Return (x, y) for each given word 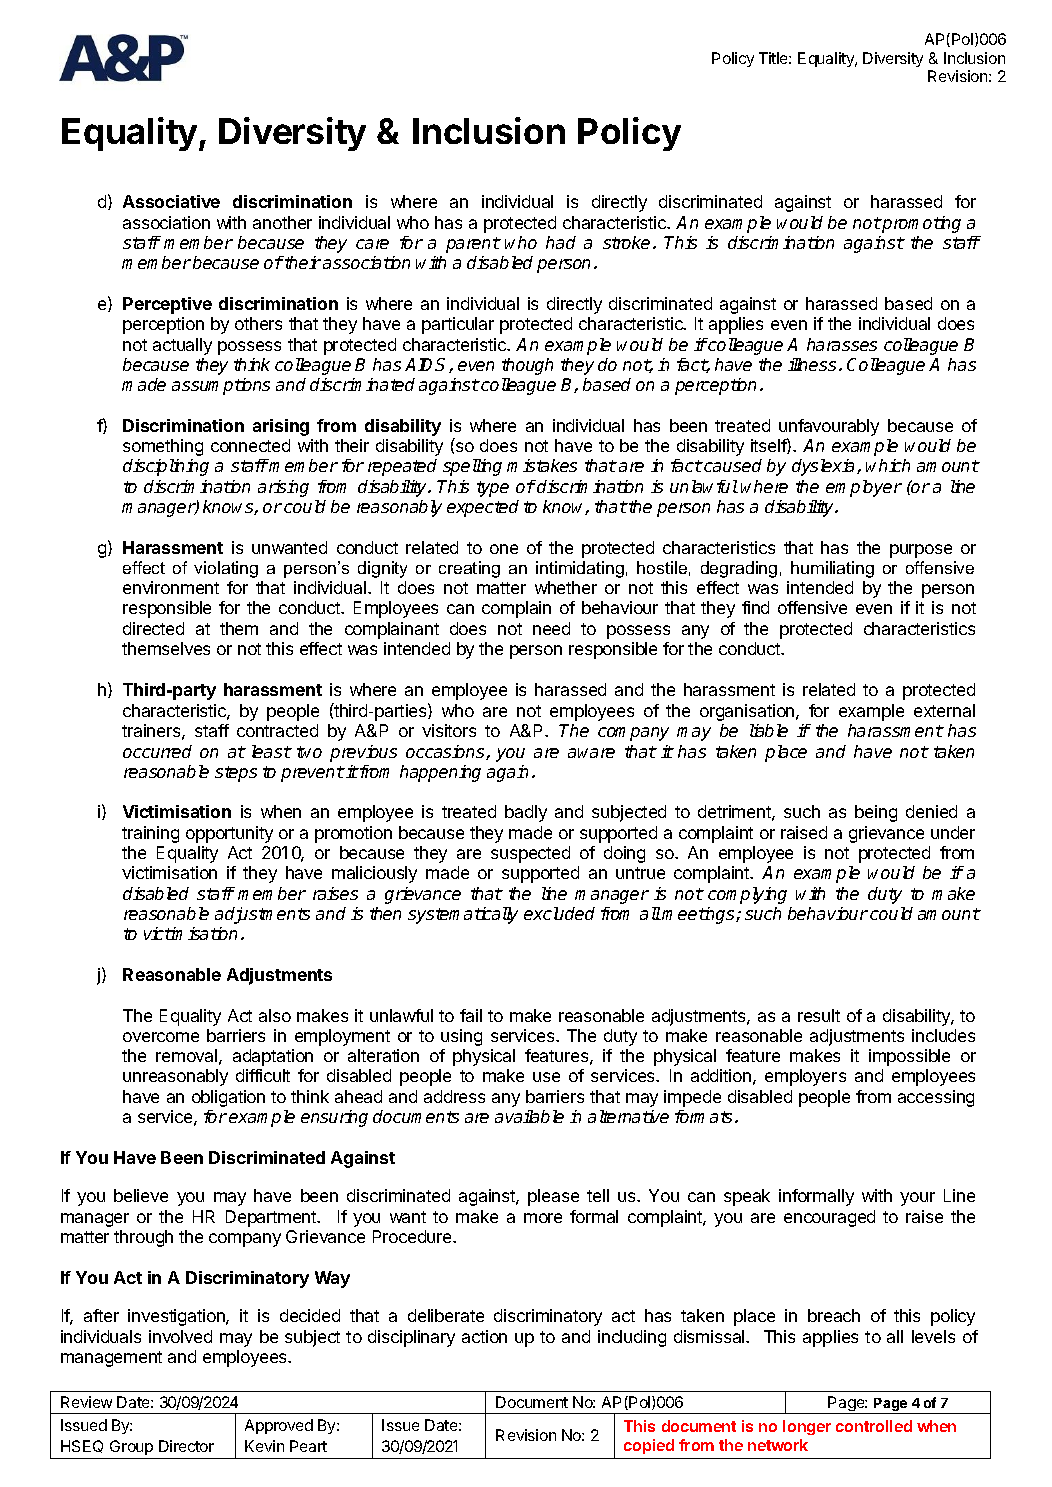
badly (526, 813)
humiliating (832, 569)
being (876, 813)
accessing (936, 1098)
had (561, 242)
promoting (920, 224)
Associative (171, 201)
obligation (228, 1098)
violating (226, 569)
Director (186, 1446)
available (529, 1116)
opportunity (229, 834)
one (504, 549)
